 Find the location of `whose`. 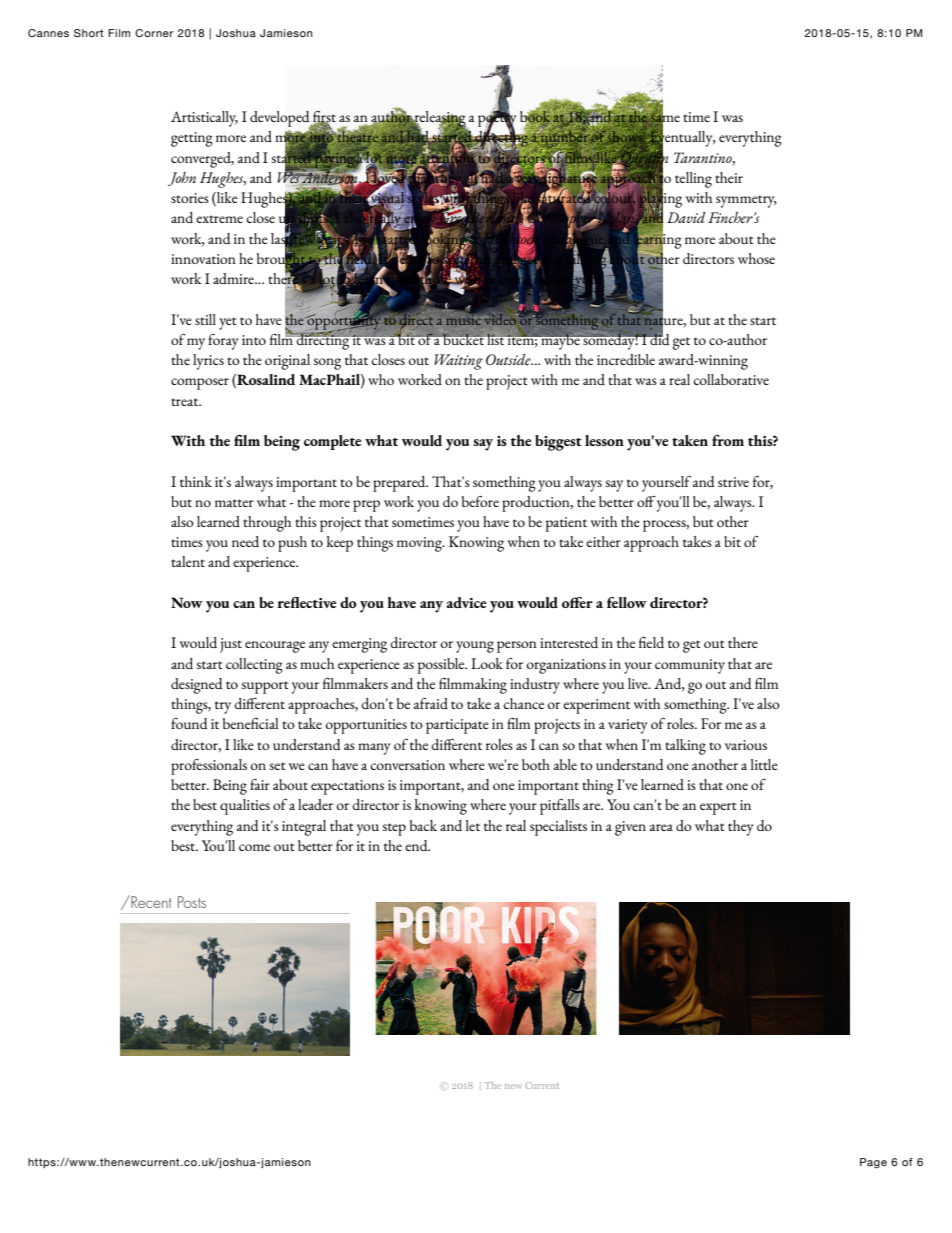

whose is located at coordinates (756, 258).
